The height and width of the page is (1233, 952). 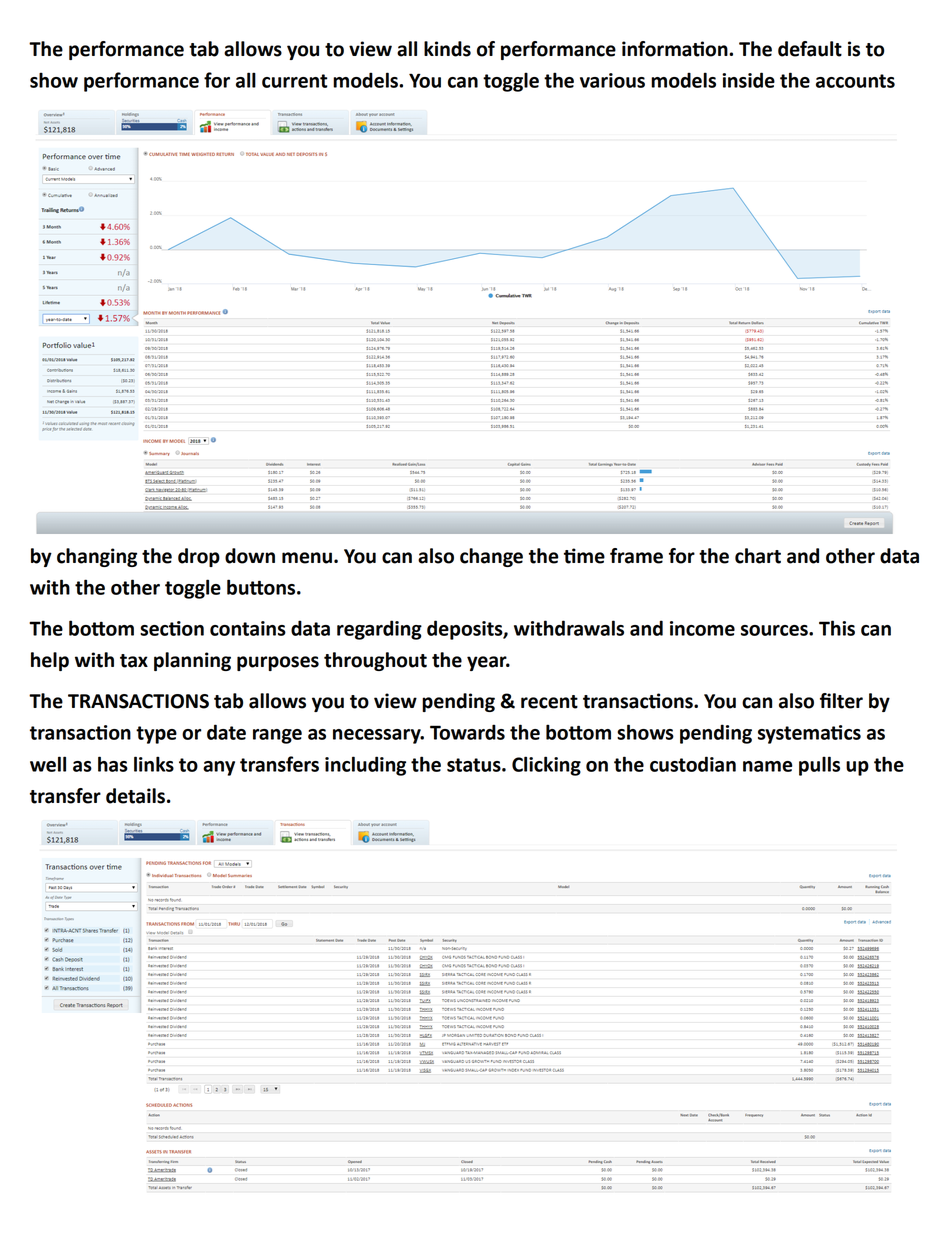 I want to click on changing, so click(x=97, y=557).
